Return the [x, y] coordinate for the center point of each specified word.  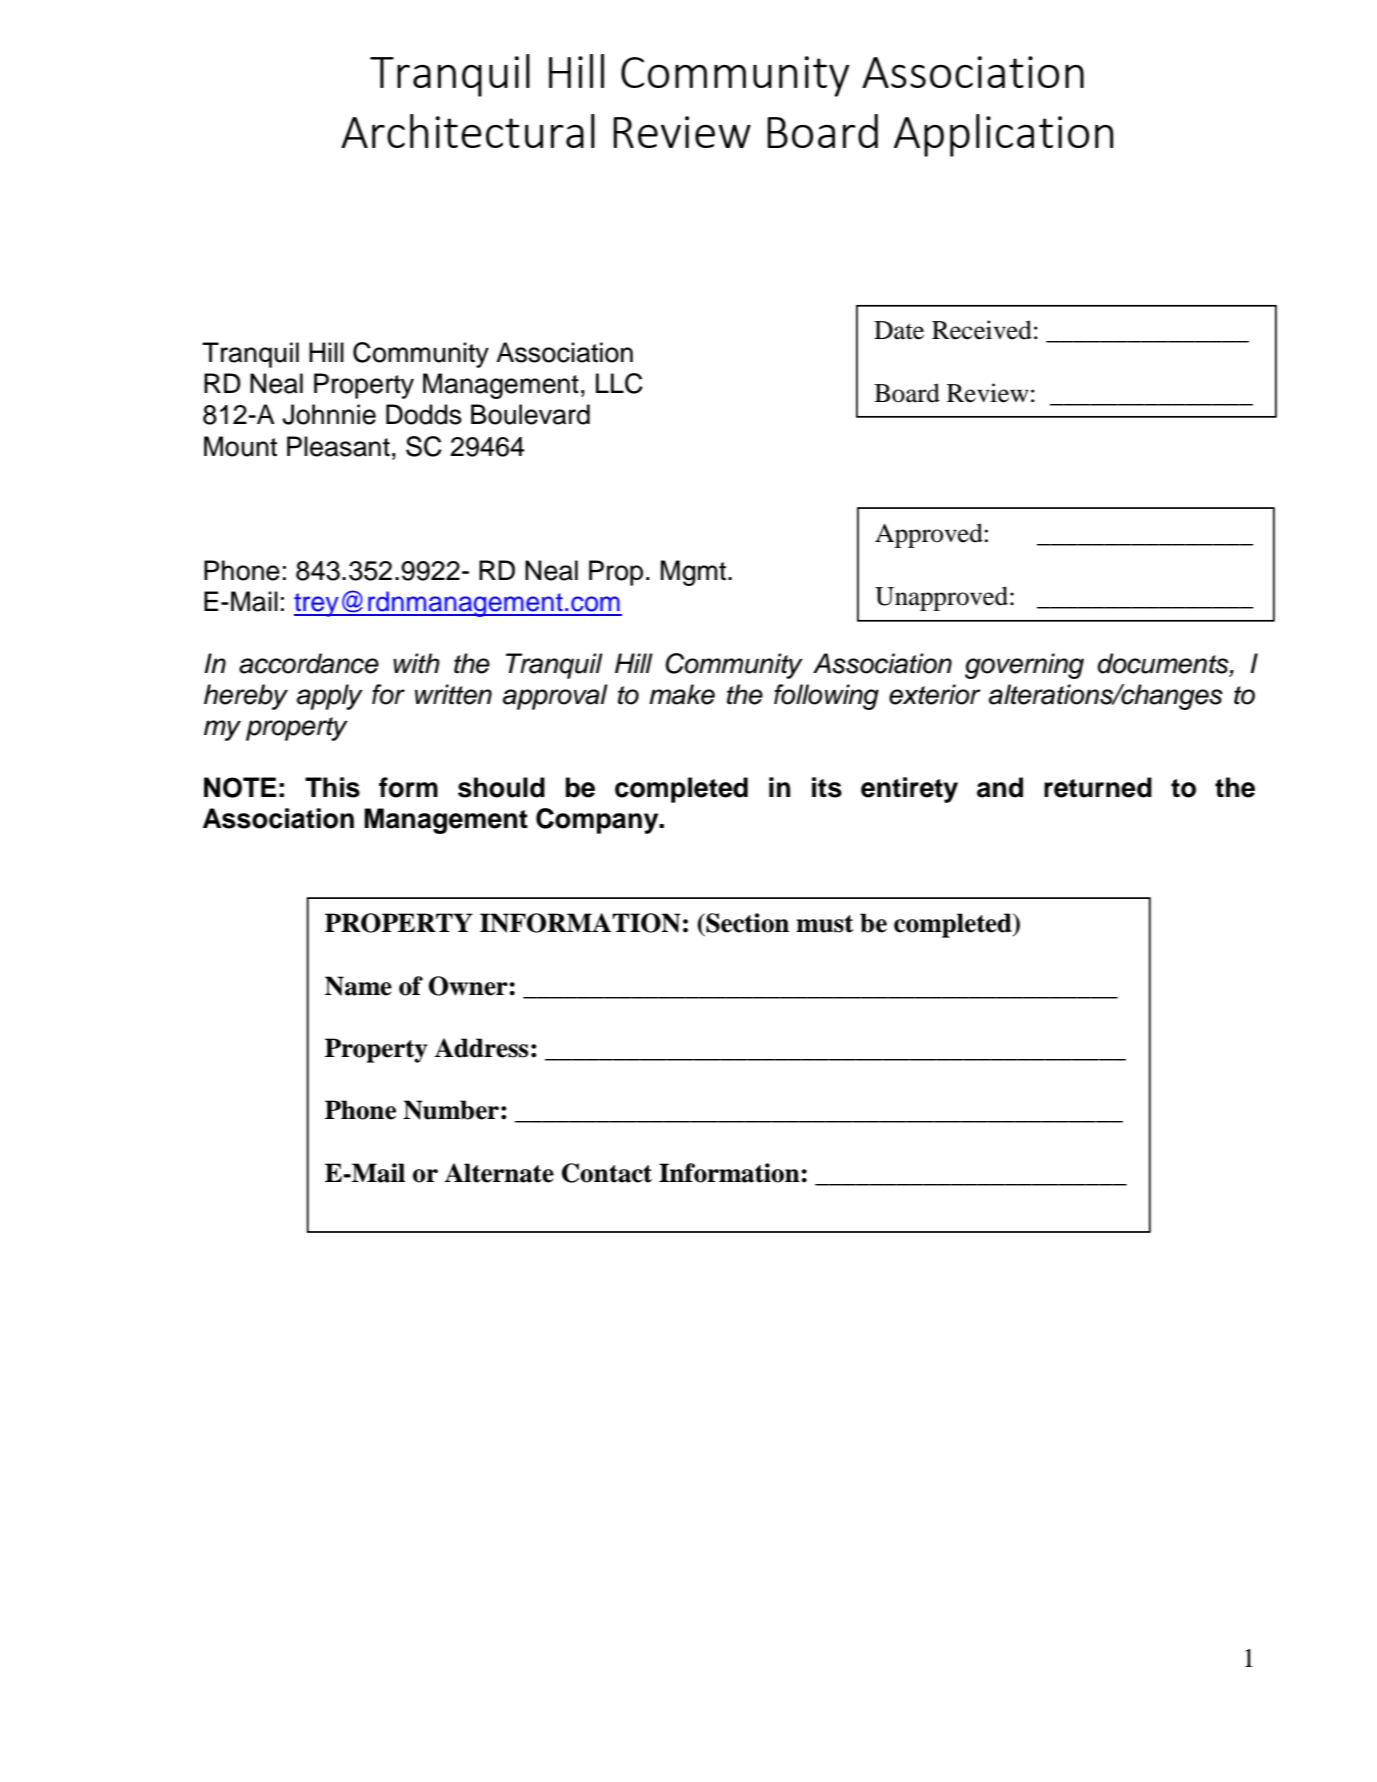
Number [451, 1110]
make [682, 694]
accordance [309, 663]
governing [1024, 666]
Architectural [468, 131]
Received [982, 330]
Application [1004, 135]
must [825, 924]
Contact [607, 1173]
